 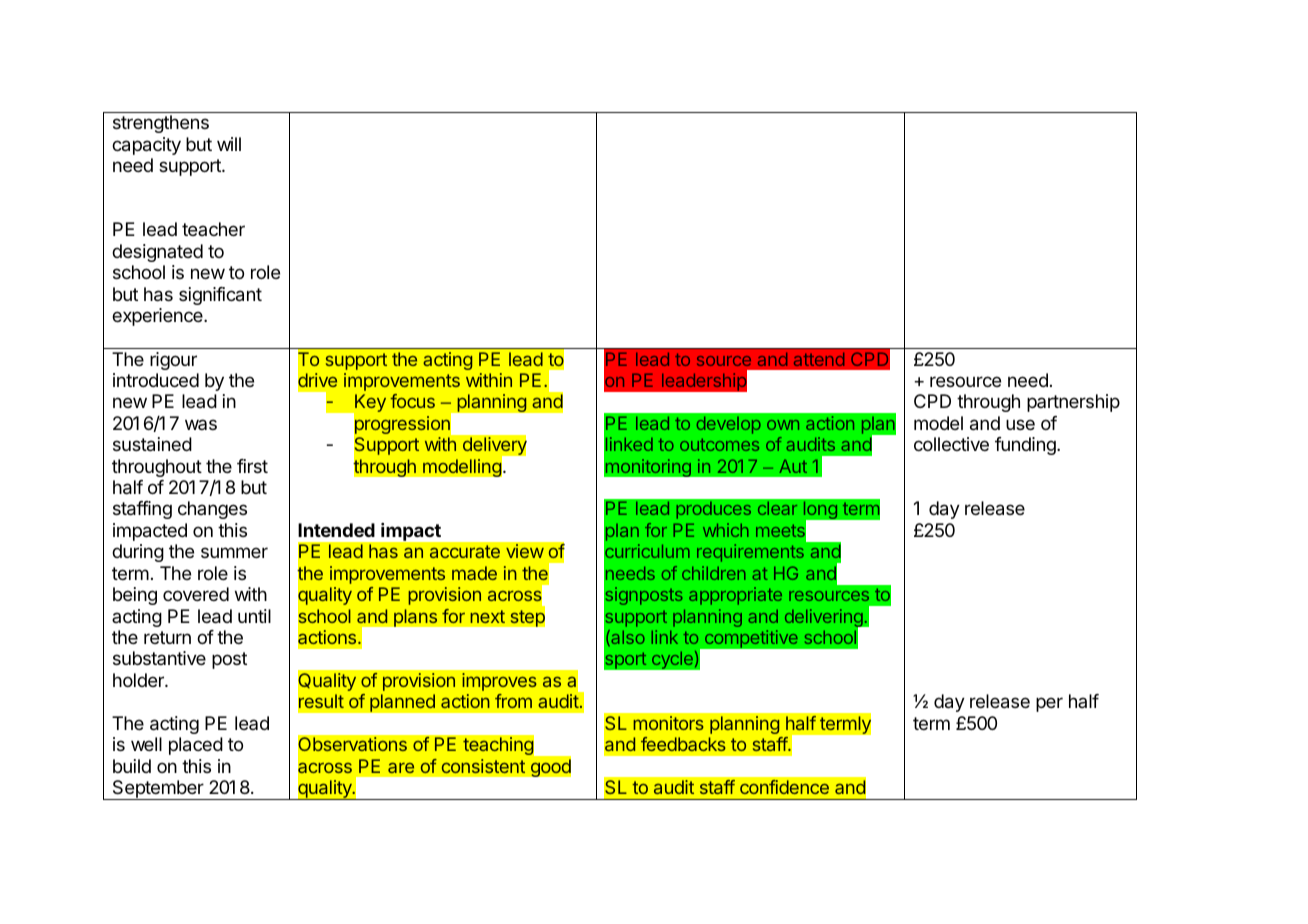 What do you see at coordinates (229, 144) in the screenshot?
I see `will` at bounding box center [229, 144].
